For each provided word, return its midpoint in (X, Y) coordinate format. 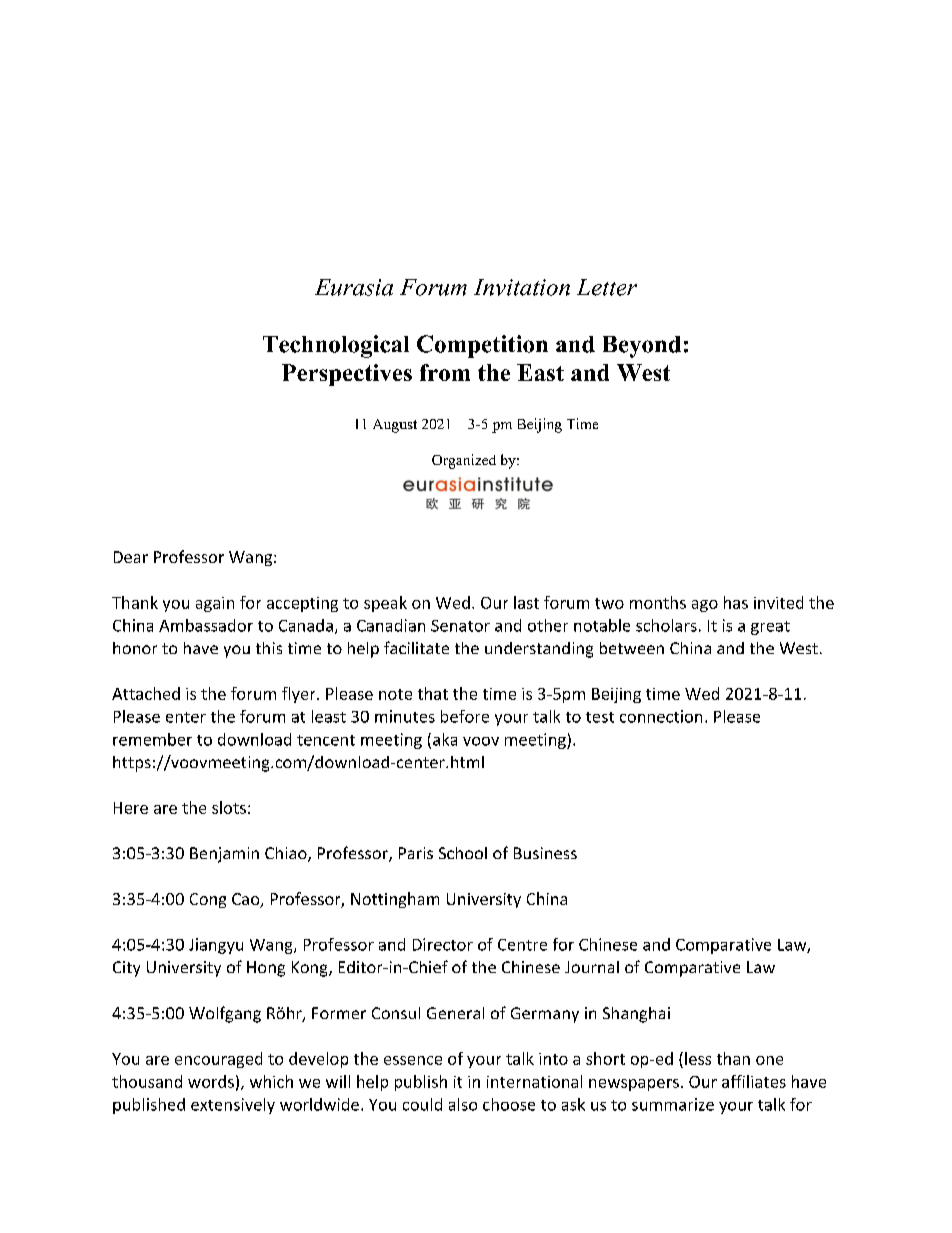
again (215, 604)
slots (229, 807)
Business (545, 853)
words (211, 1081)
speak (385, 604)
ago (705, 606)
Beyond (642, 347)
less (698, 1058)
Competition (482, 346)
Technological (336, 346)
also (463, 1104)
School (463, 853)
